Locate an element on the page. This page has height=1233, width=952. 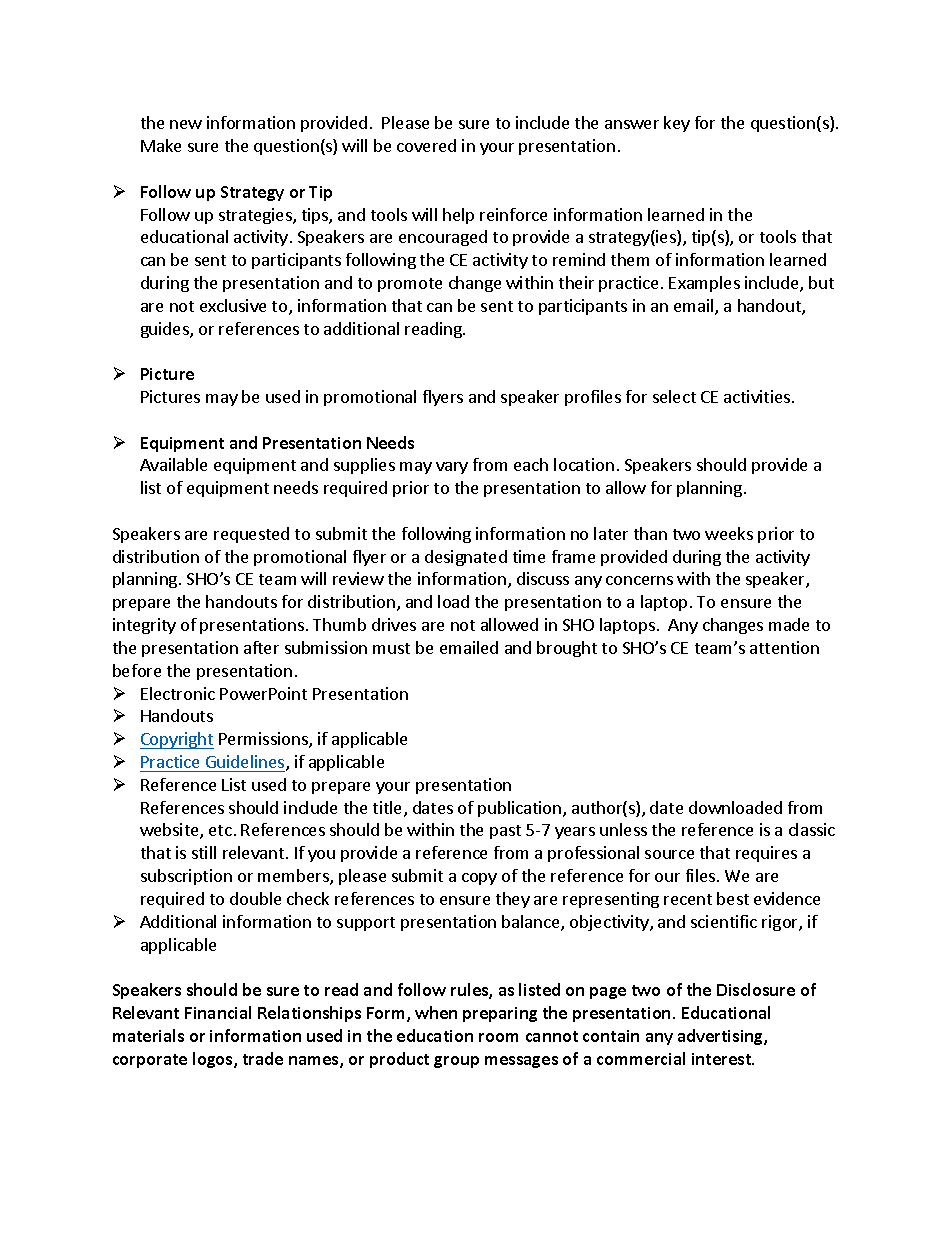
new is located at coordinates (186, 124).
